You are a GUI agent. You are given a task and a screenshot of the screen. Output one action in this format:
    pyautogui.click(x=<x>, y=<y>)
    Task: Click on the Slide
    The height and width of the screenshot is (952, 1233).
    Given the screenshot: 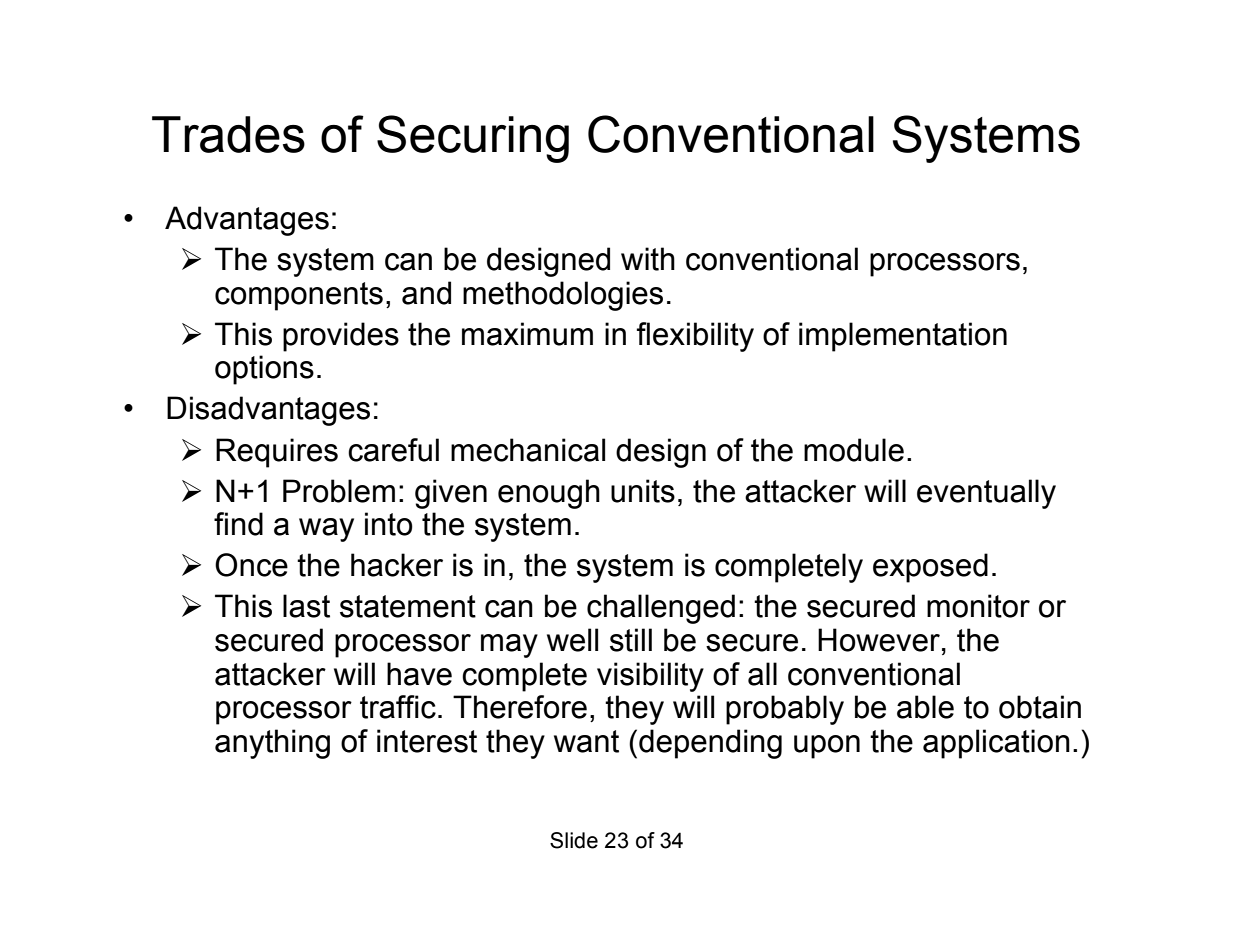 What is the action you would take?
    pyautogui.click(x=574, y=840)
